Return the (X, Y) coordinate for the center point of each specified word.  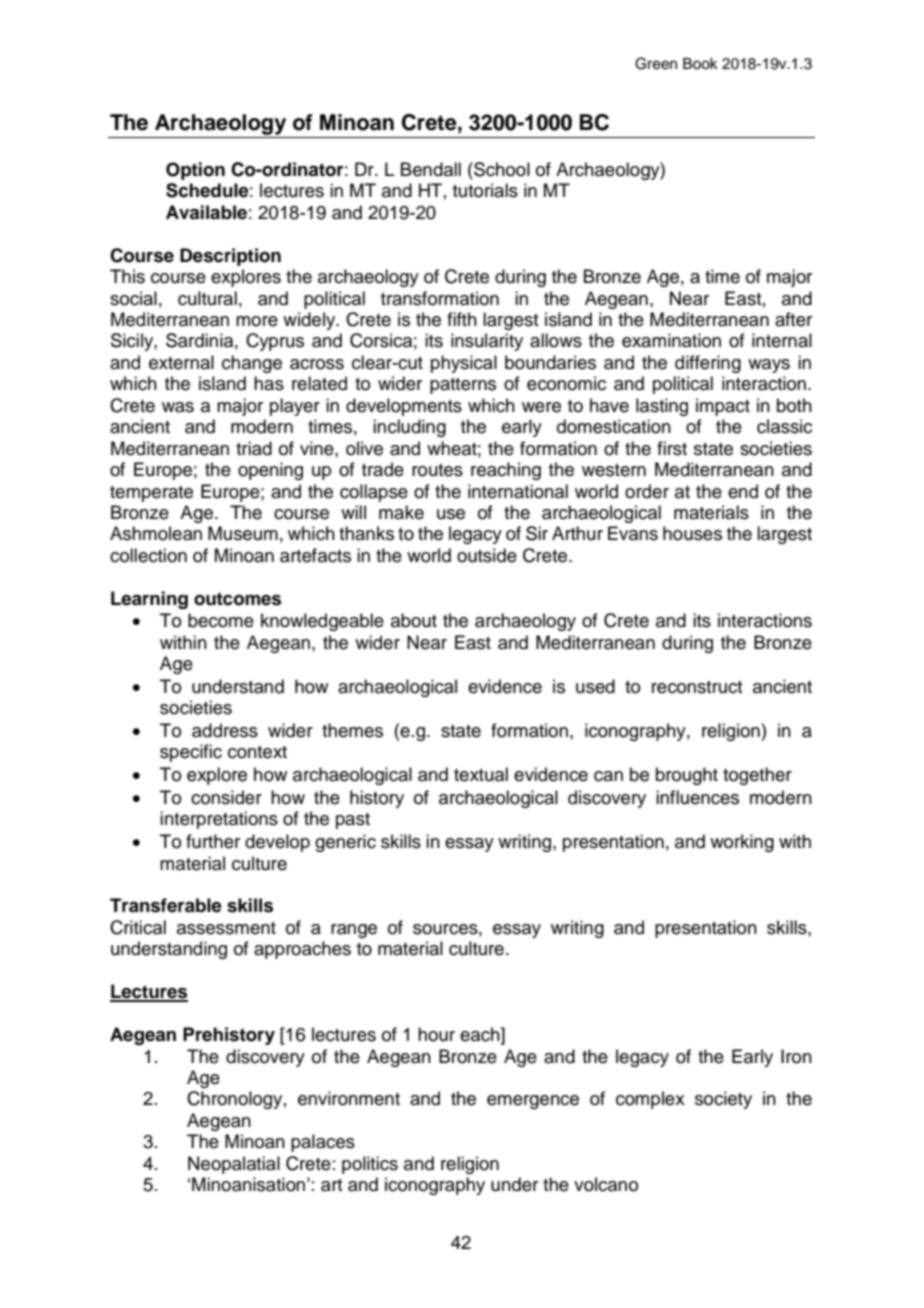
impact (723, 407)
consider (226, 797)
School (501, 169)
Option (195, 171)
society (723, 1100)
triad (254, 448)
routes (437, 470)
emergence (533, 1102)
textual (481, 774)
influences (697, 797)
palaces (323, 1143)
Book (700, 64)
